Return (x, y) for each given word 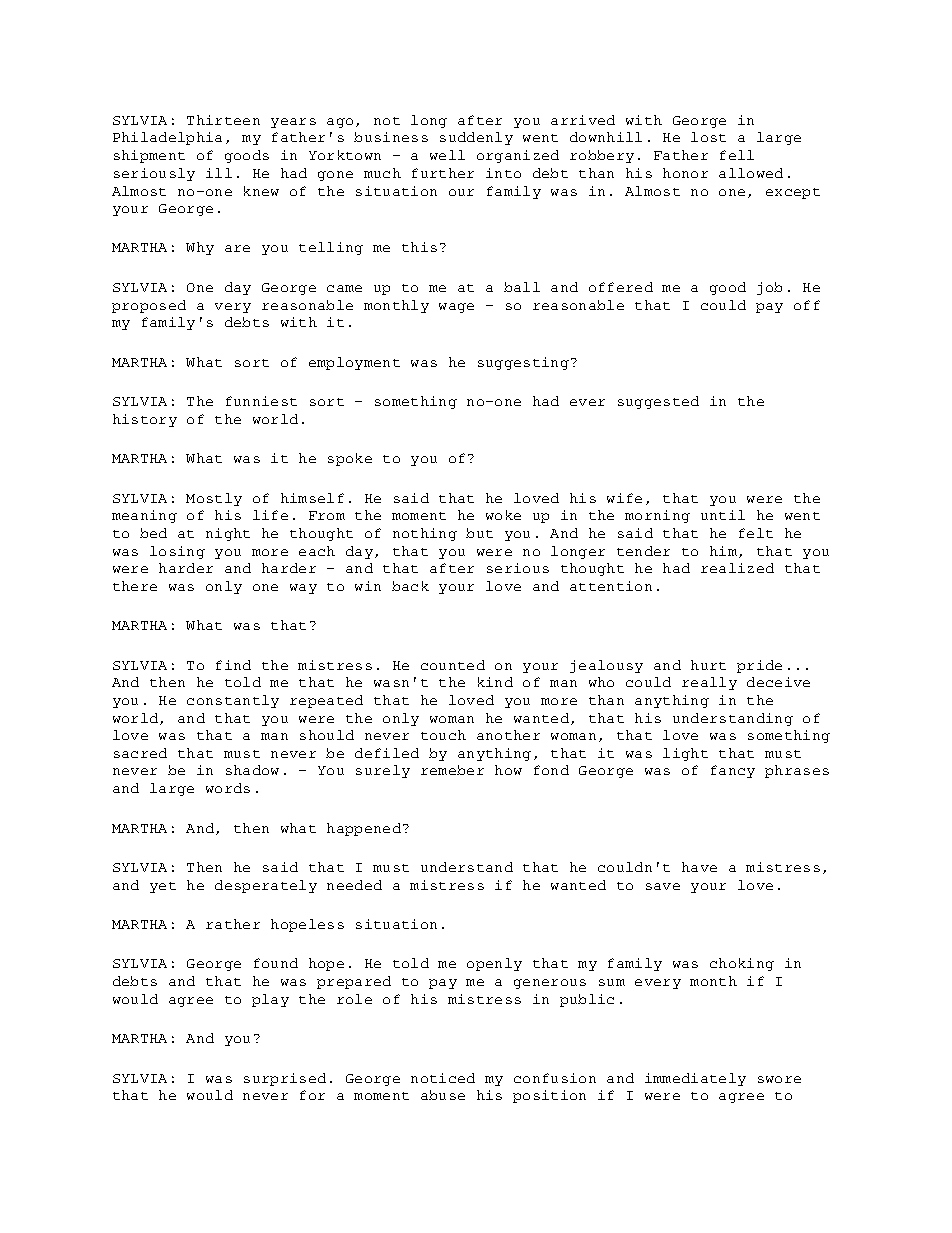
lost (708, 137)
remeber (452, 770)
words (228, 788)
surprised (285, 1079)
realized (737, 568)
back (410, 586)
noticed (443, 1078)
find (233, 665)
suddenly (476, 138)
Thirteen (223, 120)
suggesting (523, 363)
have (699, 867)
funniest (261, 401)
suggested (658, 402)
